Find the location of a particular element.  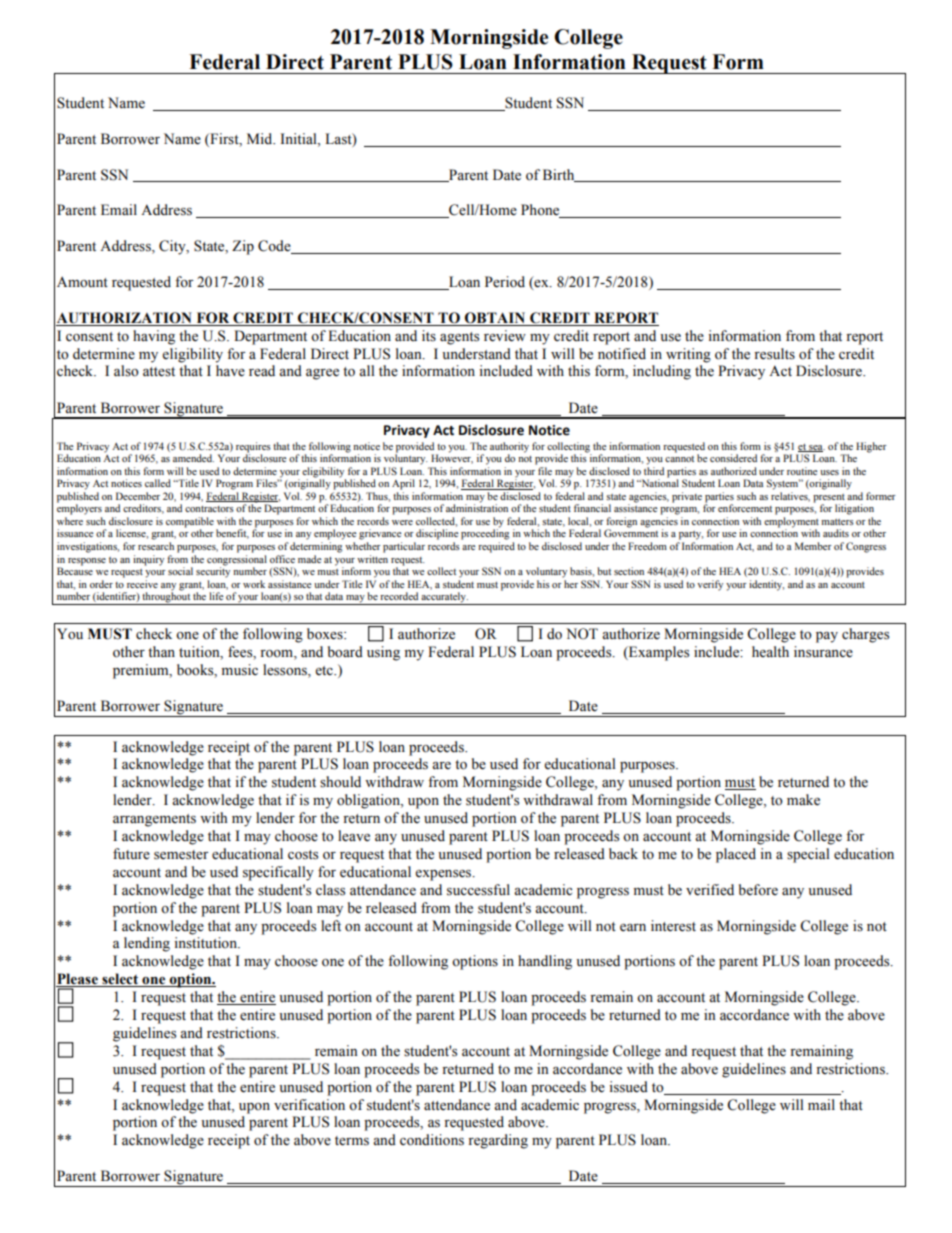

make is located at coordinates (803, 800).
